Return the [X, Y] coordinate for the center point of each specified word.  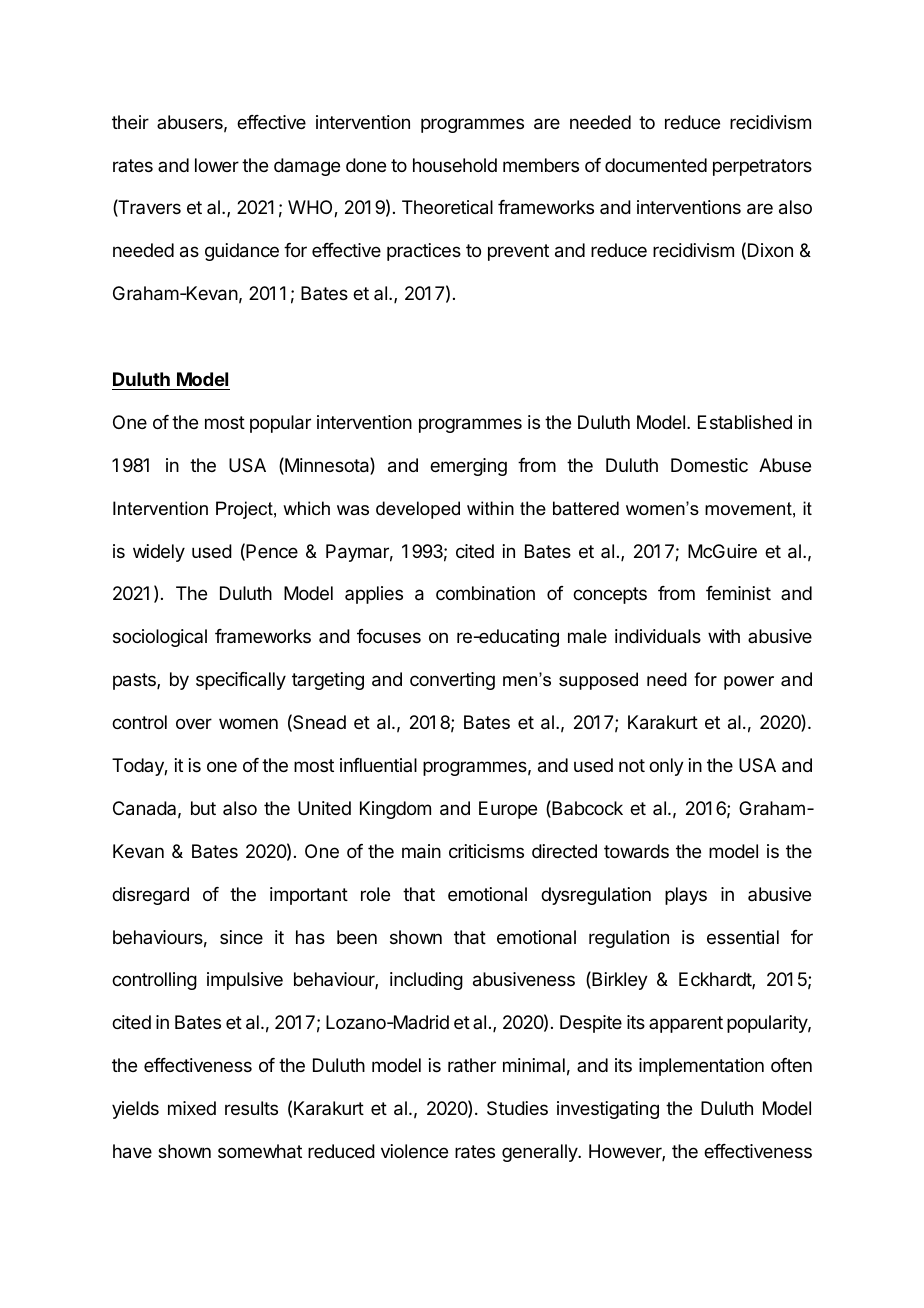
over [194, 723]
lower [217, 165]
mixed [192, 1108]
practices [424, 252]
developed [418, 510]
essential [743, 937]
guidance [242, 252]
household [455, 165]
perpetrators [762, 167]
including [426, 981]
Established [745, 422]
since [241, 937]
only [666, 767]
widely [159, 553]
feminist [738, 593]
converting [452, 681]
